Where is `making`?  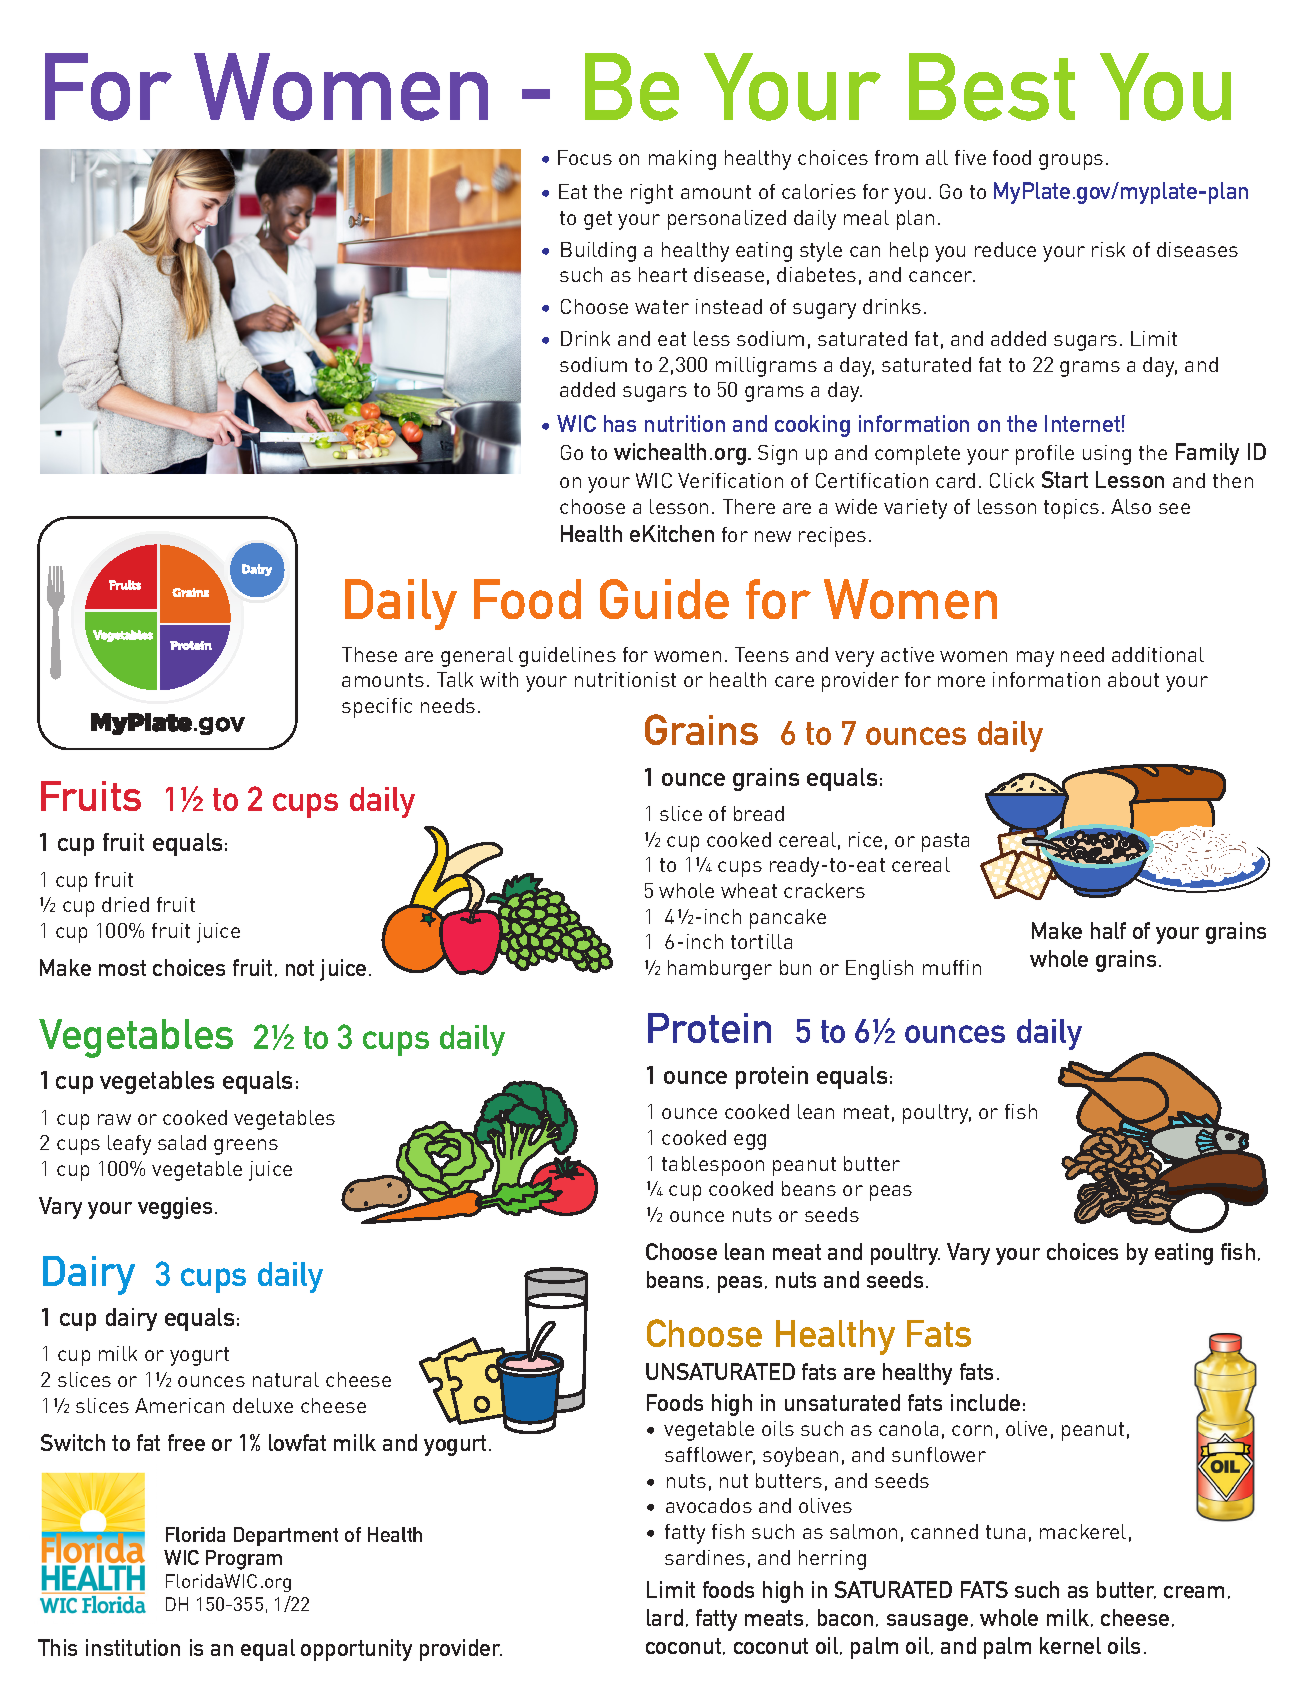
making is located at coordinates (682, 160).
